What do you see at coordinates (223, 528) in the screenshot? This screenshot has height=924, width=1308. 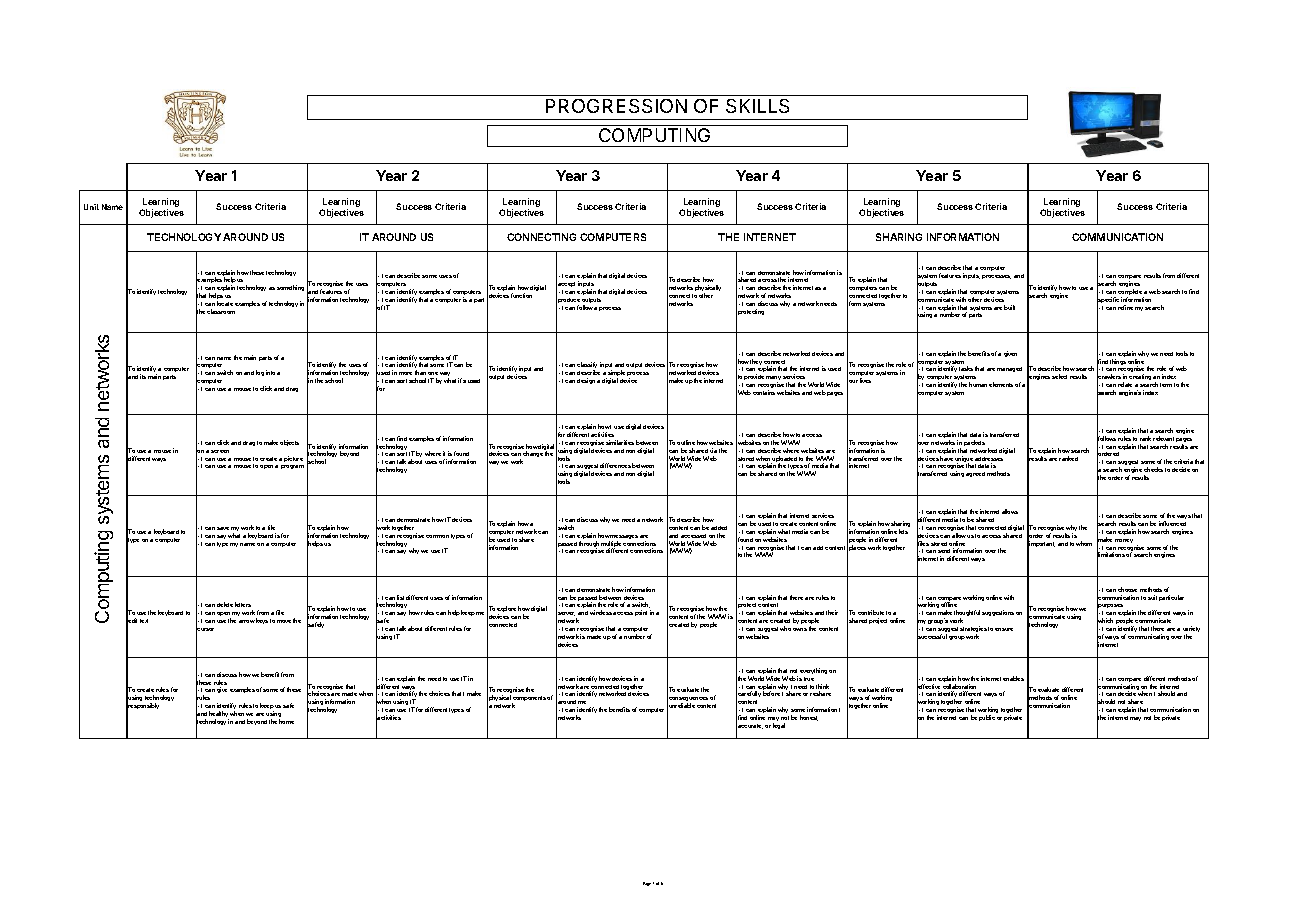 I see `save` at bounding box center [223, 528].
